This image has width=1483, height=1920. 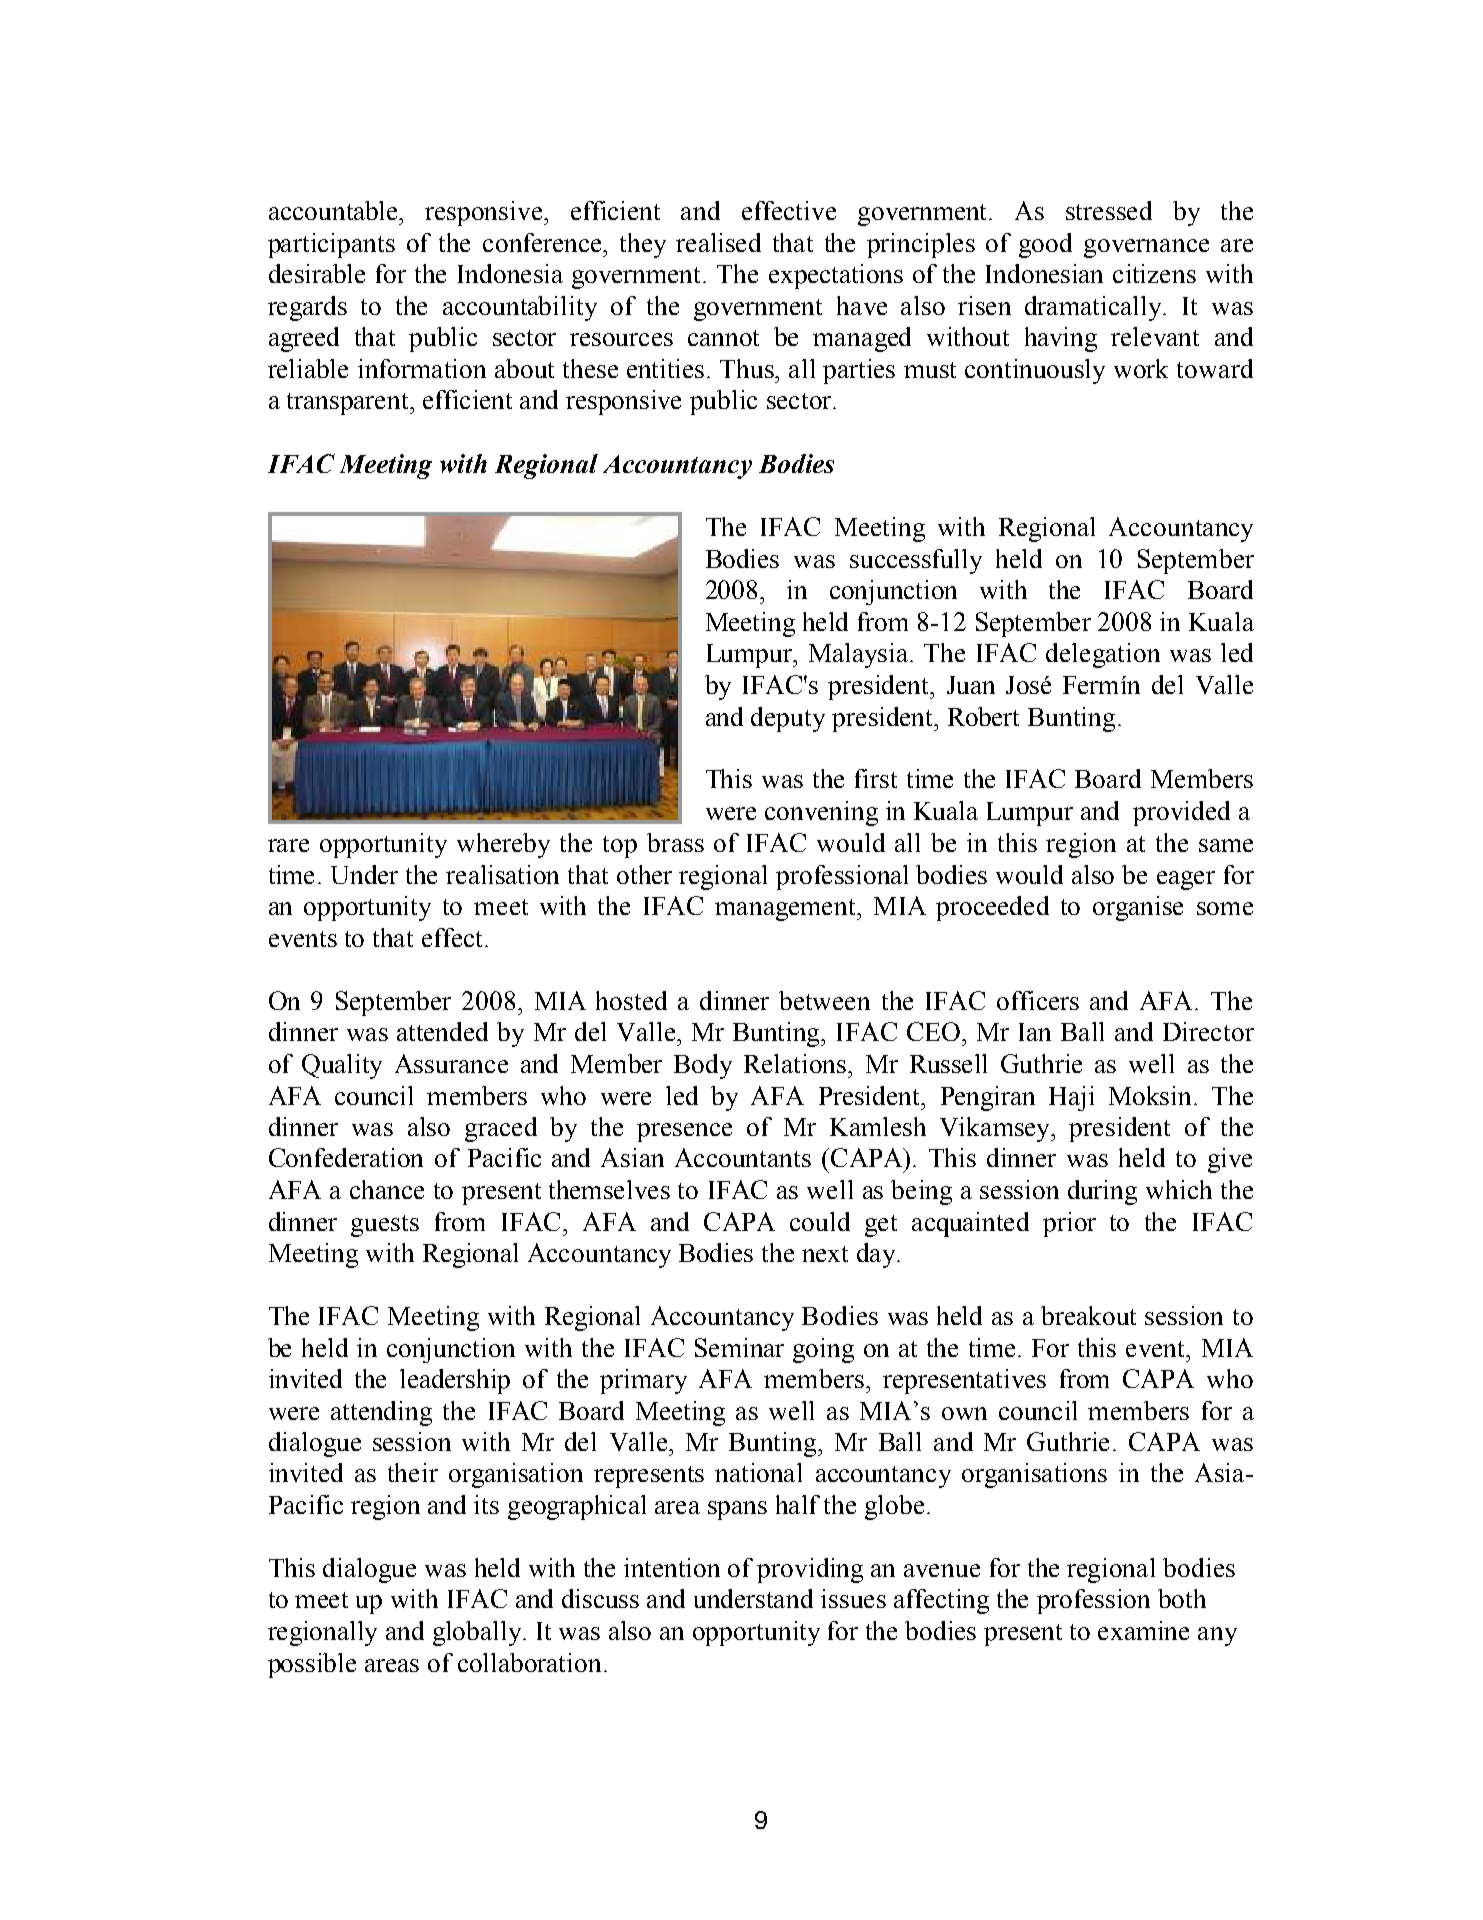 I want to click on attended, so click(x=442, y=1031).
